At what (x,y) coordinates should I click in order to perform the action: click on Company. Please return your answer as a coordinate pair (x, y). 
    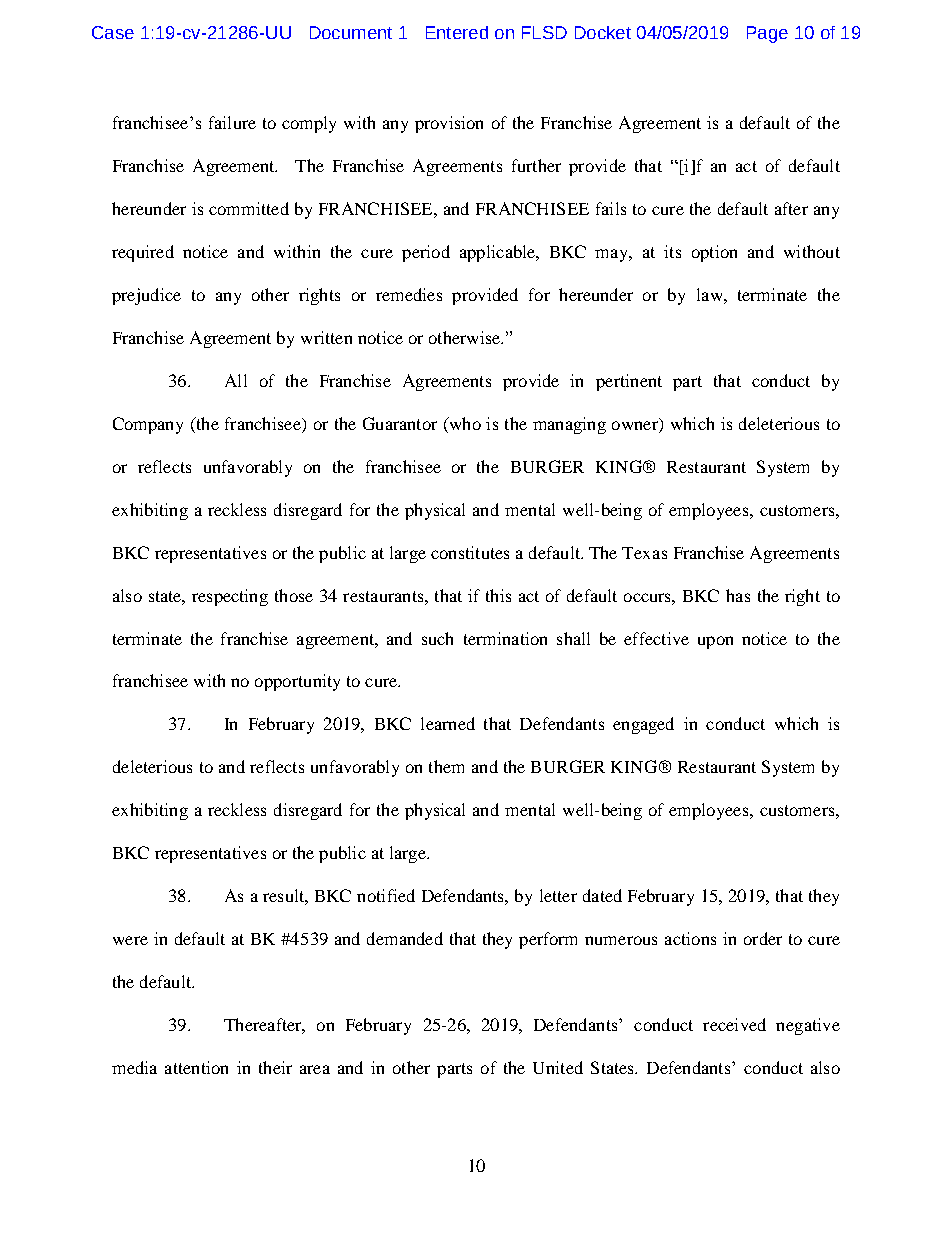
    Looking at the image, I should click on (148, 425).
